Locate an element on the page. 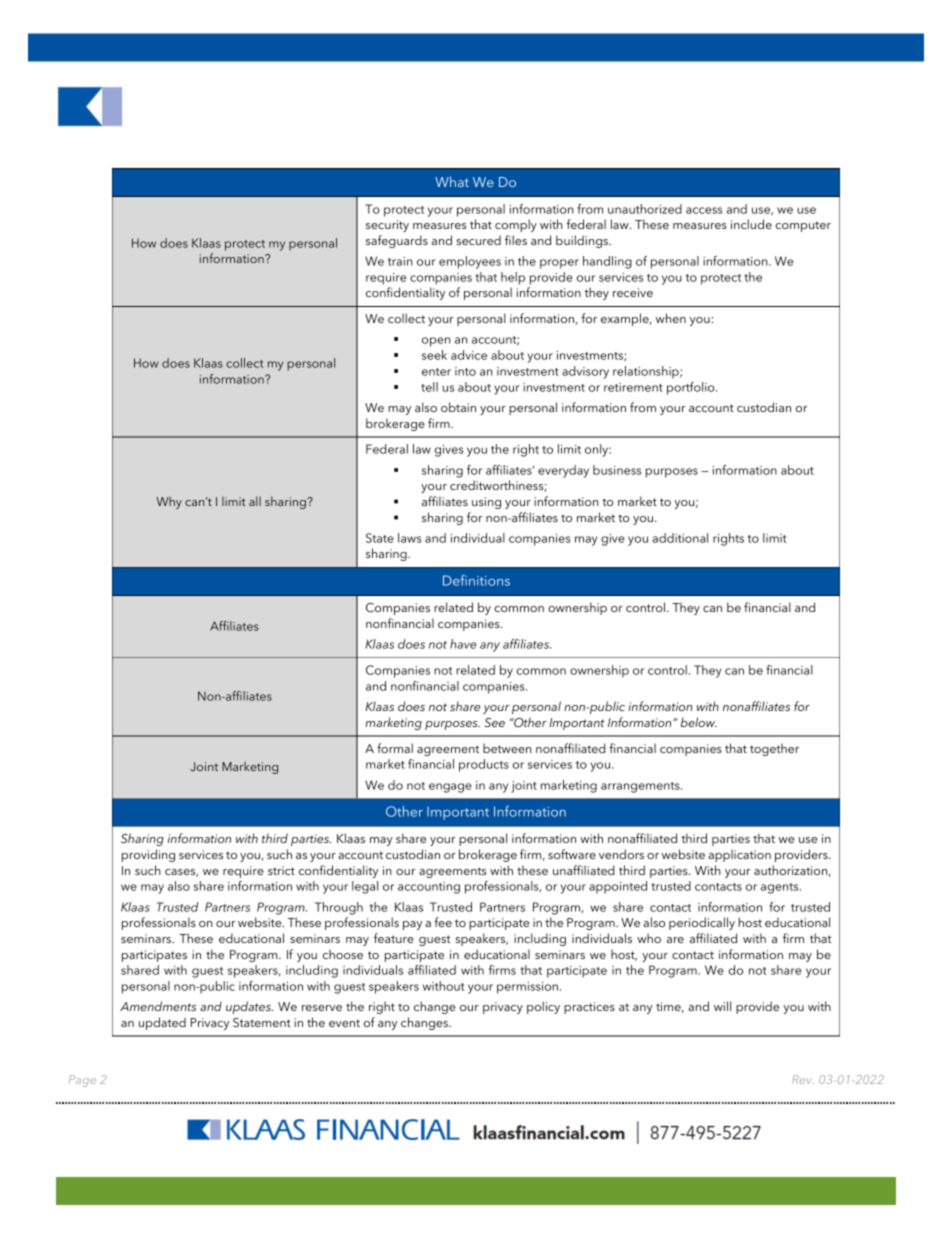 This document has height=1233, width=952. updated is located at coordinates (162, 1023).
